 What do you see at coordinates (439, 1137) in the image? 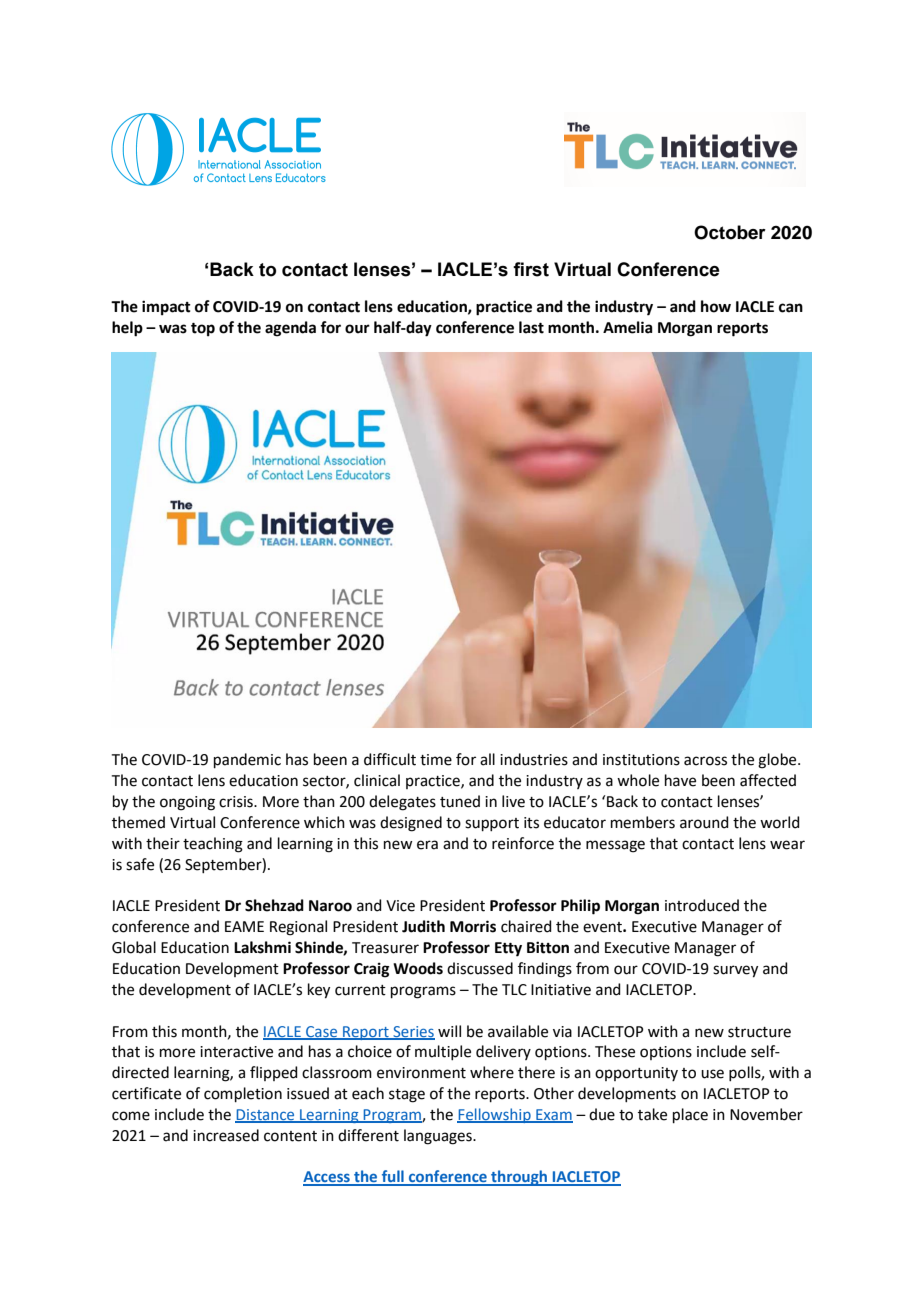
I see `languages` at bounding box center [439, 1137].
